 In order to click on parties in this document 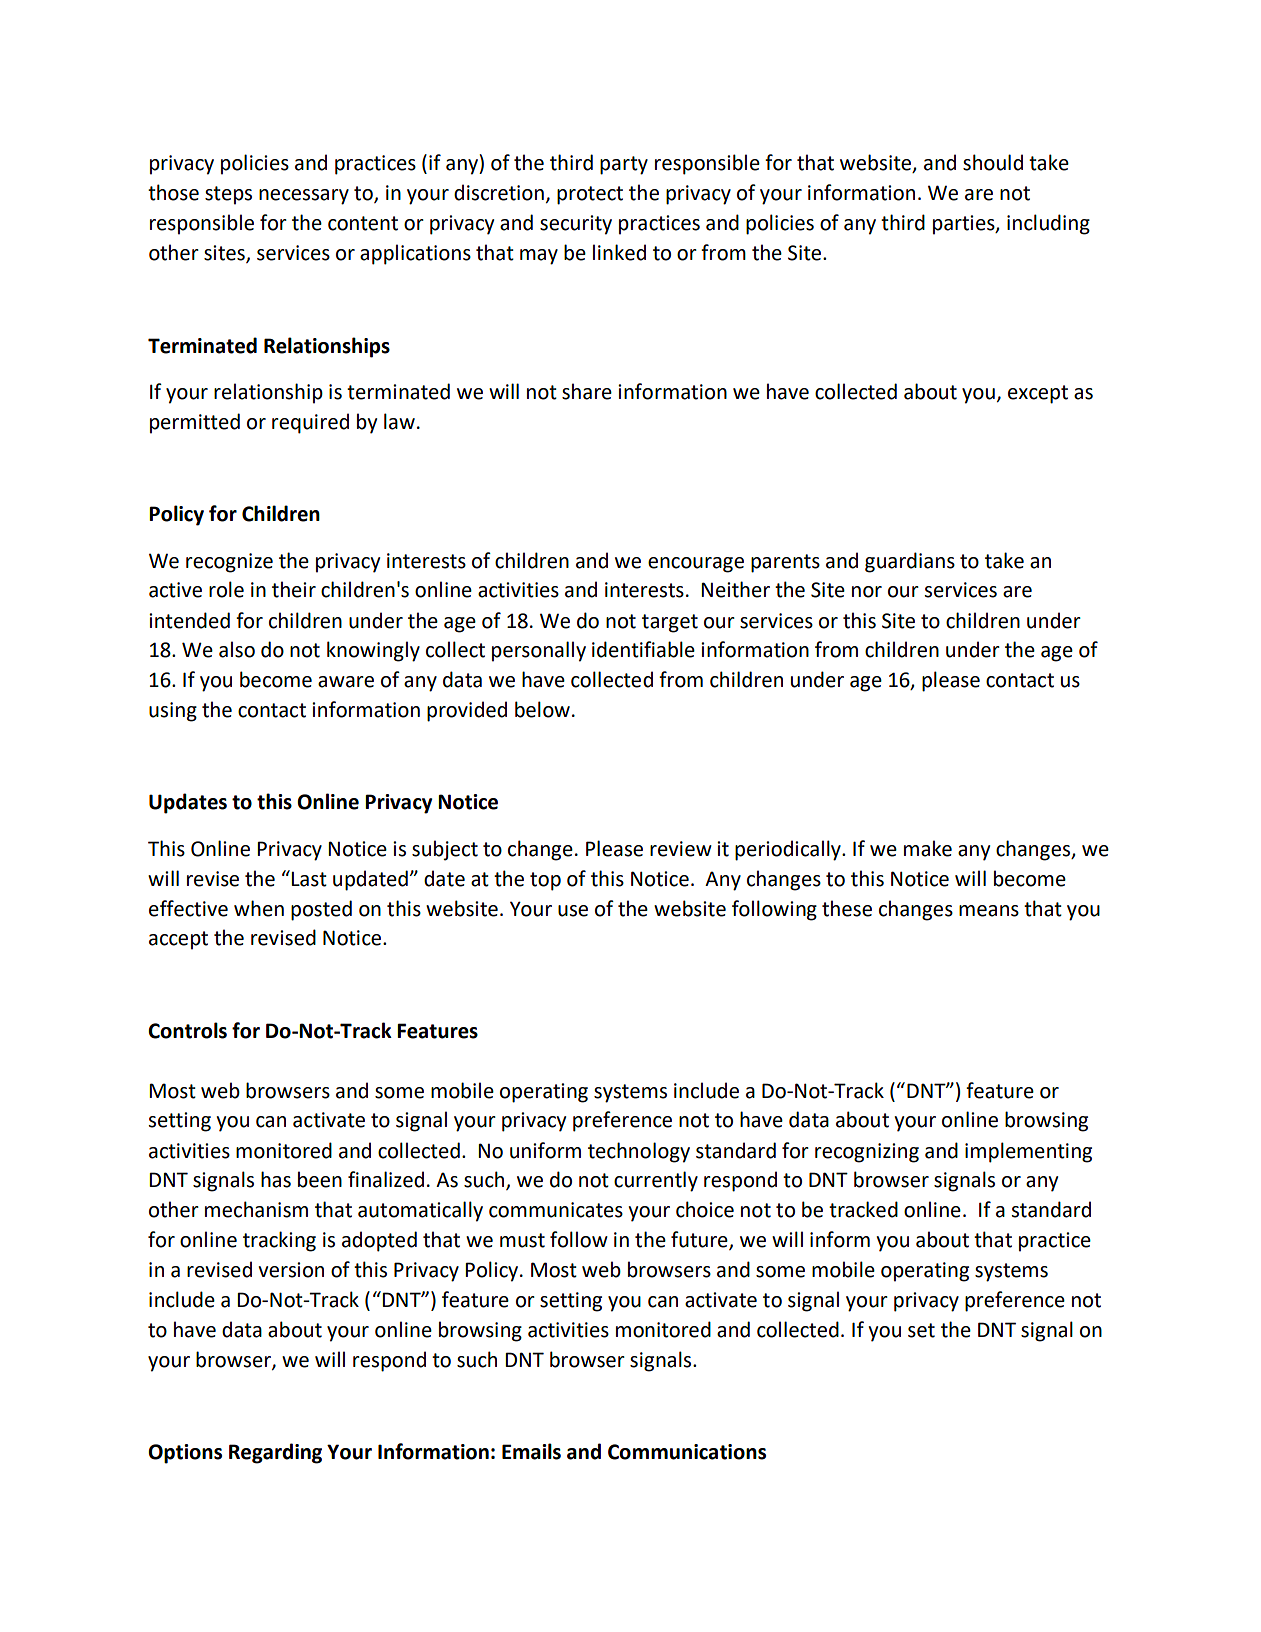, I will do `click(965, 225)`.
